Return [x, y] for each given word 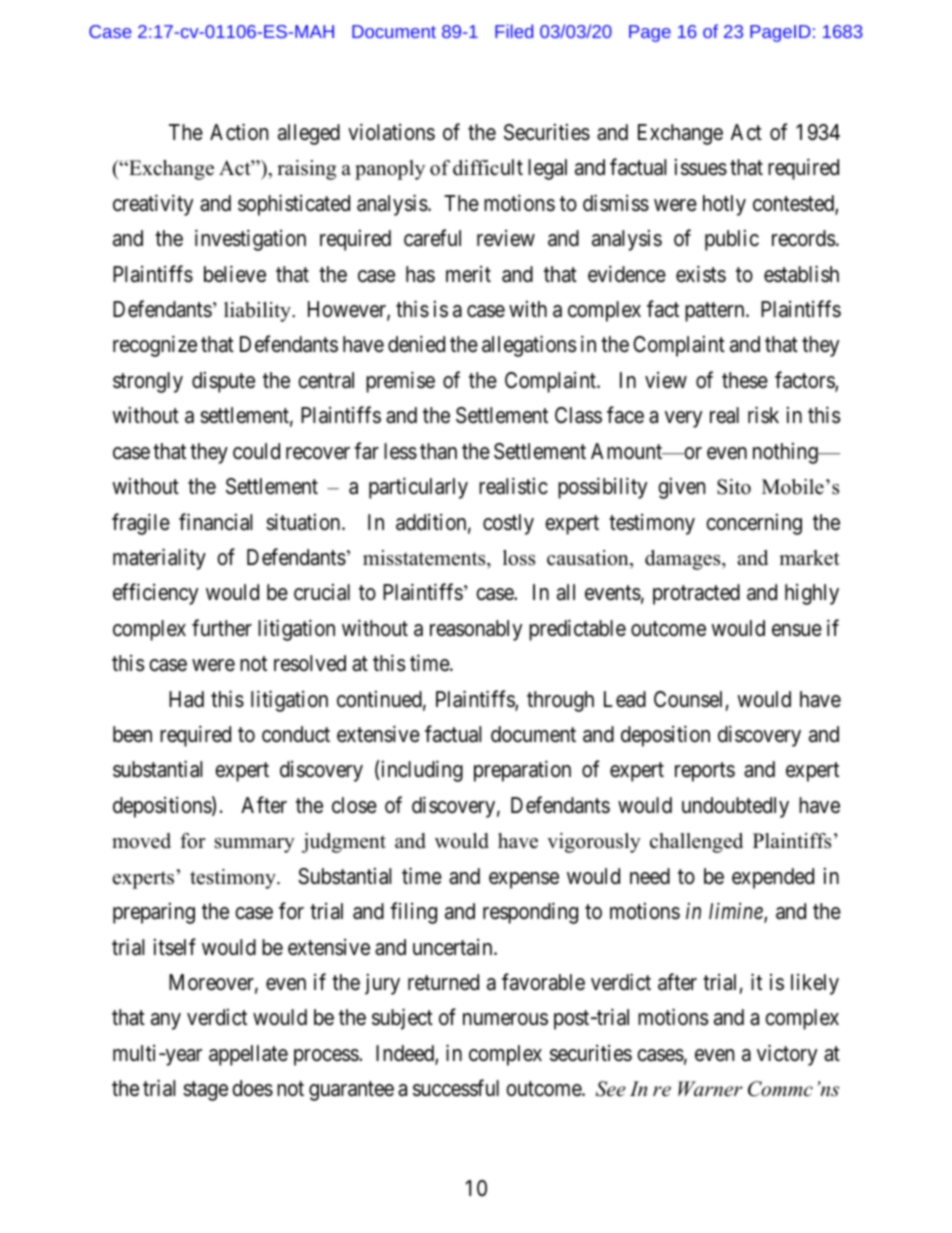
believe [235, 274]
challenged [696, 843]
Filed [514, 31]
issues [701, 167]
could [256, 451]
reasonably [476, 630]
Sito [734, 487]
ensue [797, 630]
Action [239, 132]
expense [524, 880]
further [222, 628]
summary [255, 845]
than [438, 451]
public [732, 240]
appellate [248, 1055]
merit [468, 274]
